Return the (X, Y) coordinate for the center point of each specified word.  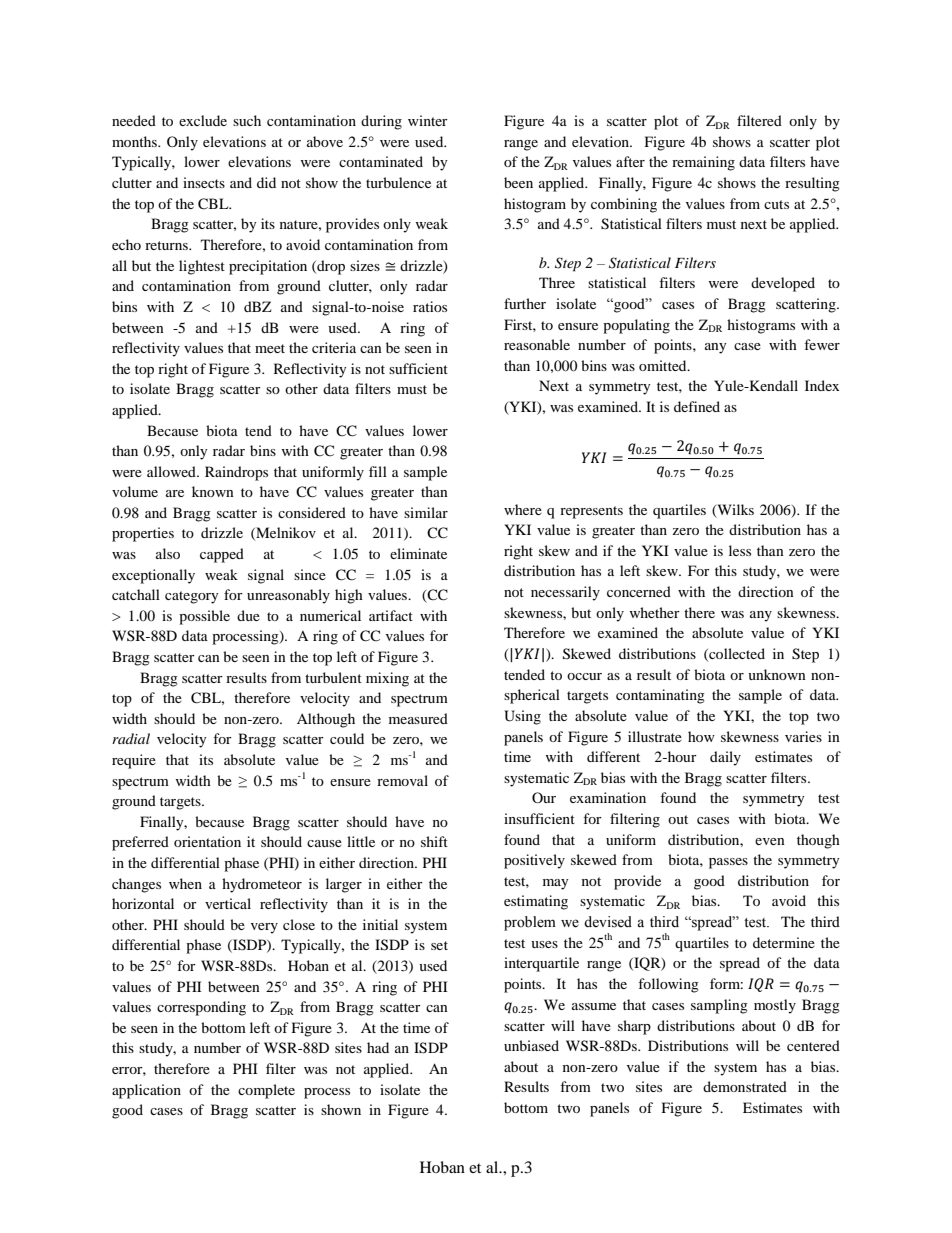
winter (428, 120)
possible (204, 617)
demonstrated (745, 1086)
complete (266, 1091)
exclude (203, 120)
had (378, 1047)
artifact (391, 615)
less (740, 550)
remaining (703, 163)
